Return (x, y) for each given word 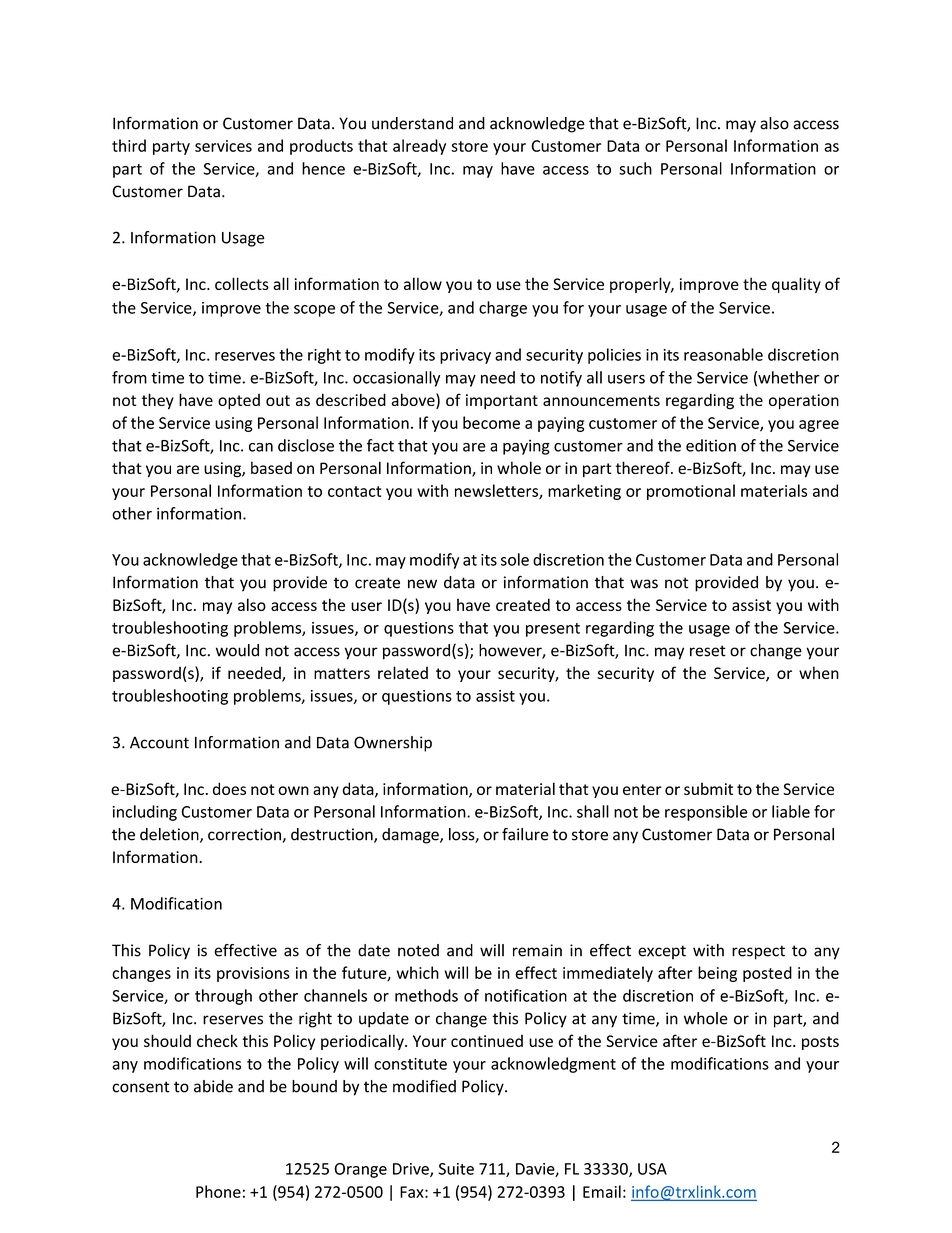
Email (602, 1191)
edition (711, 445)
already (419, 147)
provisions (253, 974)
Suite (456, 1169)
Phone (218, 1191)
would (237, 650)
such (635, 168)
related (403, 672)
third (129, 145)
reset (708, 651)
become (491, 422)
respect (758, 952)
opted (239, 402)
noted (418, 950)
